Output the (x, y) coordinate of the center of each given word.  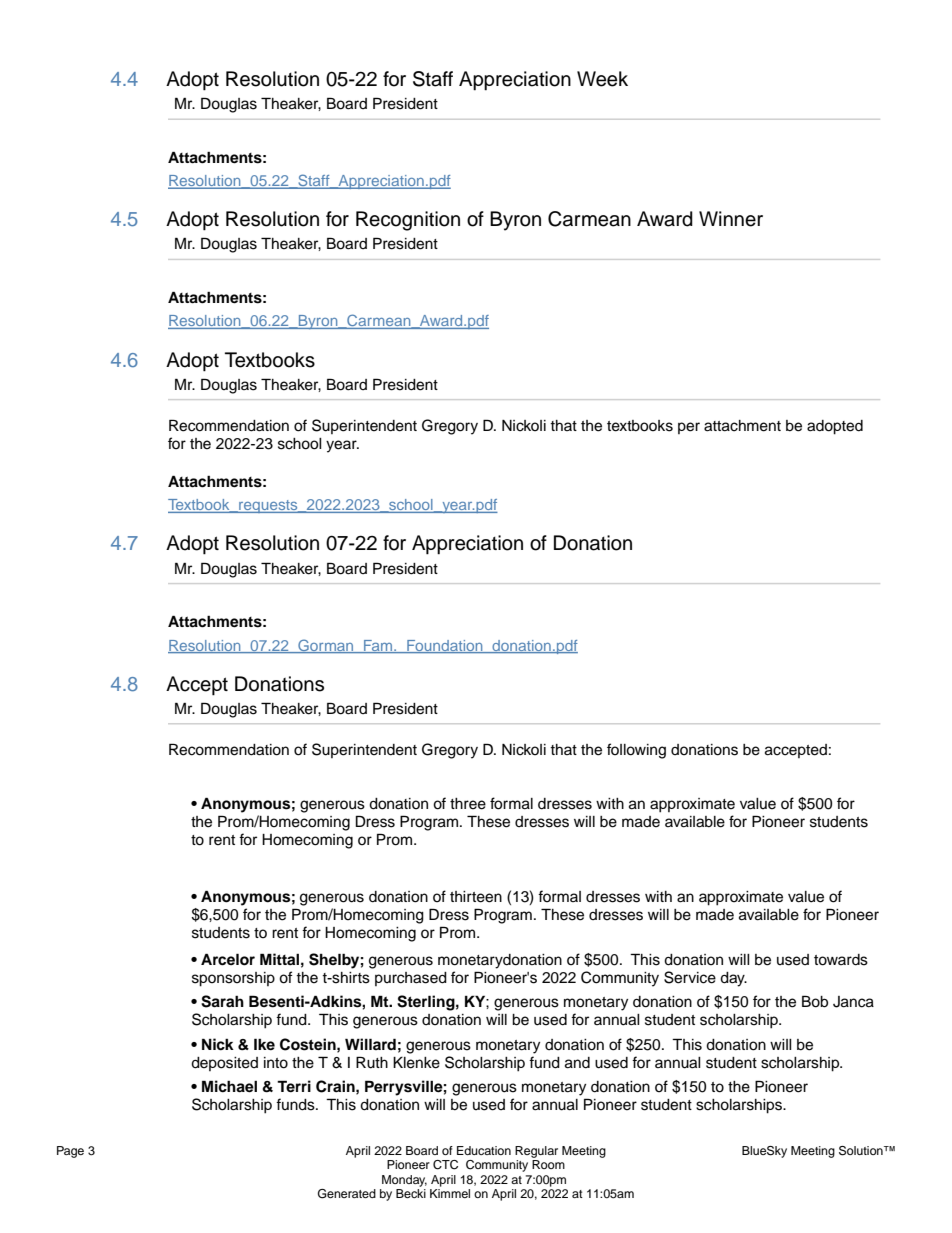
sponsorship (233, 979)
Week (602, 79)
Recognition (408, 221)
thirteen (476, 897)
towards (841, 960)
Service (690, 977)
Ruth (372, 1062)
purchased (411, 979)
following (636, 751)
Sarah (222, 1001)
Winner (731, 219)
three (468, 804)
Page (70, 1152)
